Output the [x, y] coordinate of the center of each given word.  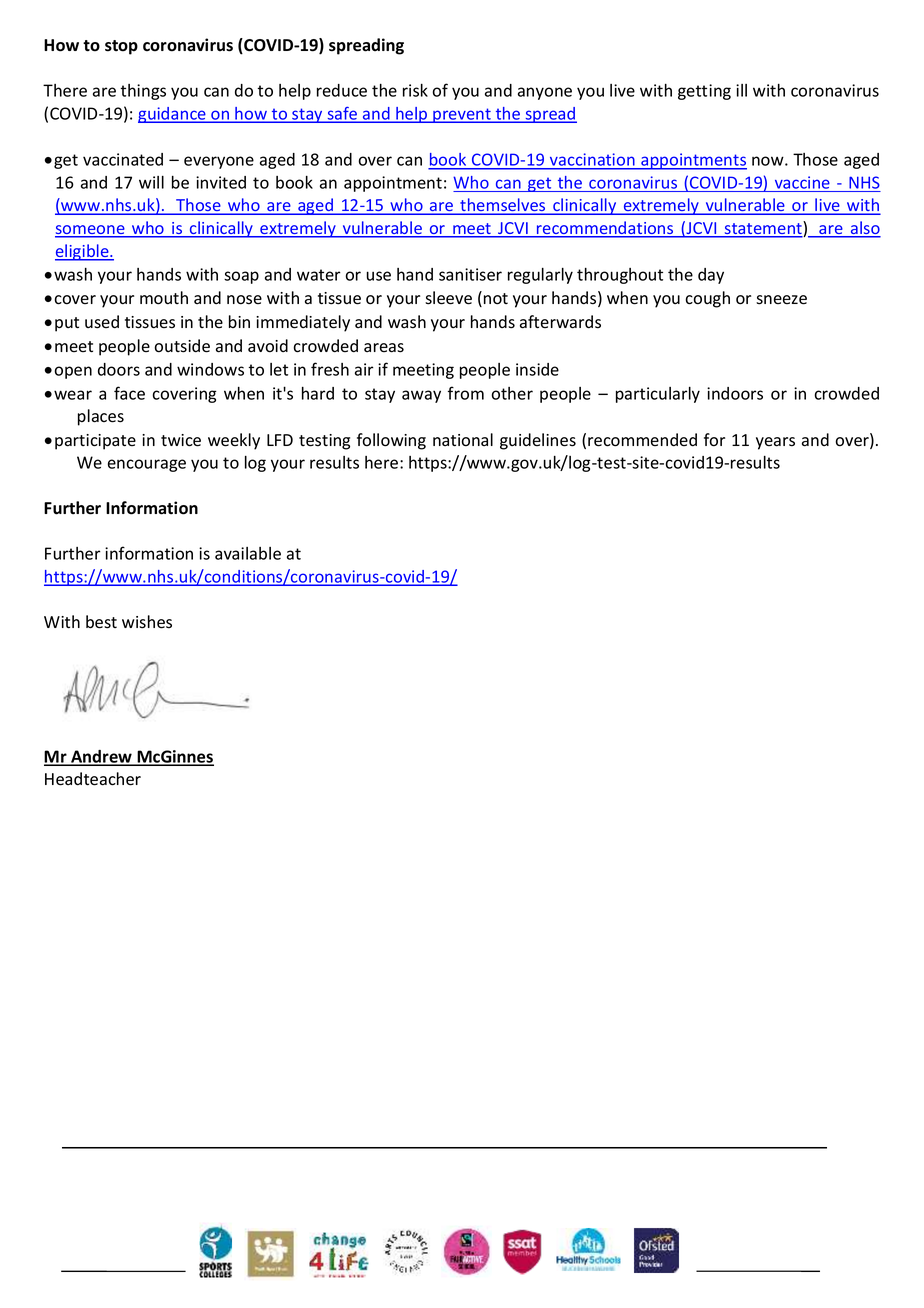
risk [415, 90]
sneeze [781, 300]
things [143, 92]
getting [704, 92]
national [463, 440]
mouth [164, 298]
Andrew [101, 757]
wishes [147, 622]
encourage [147, 465]
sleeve [448, 298]
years [775, 443]
